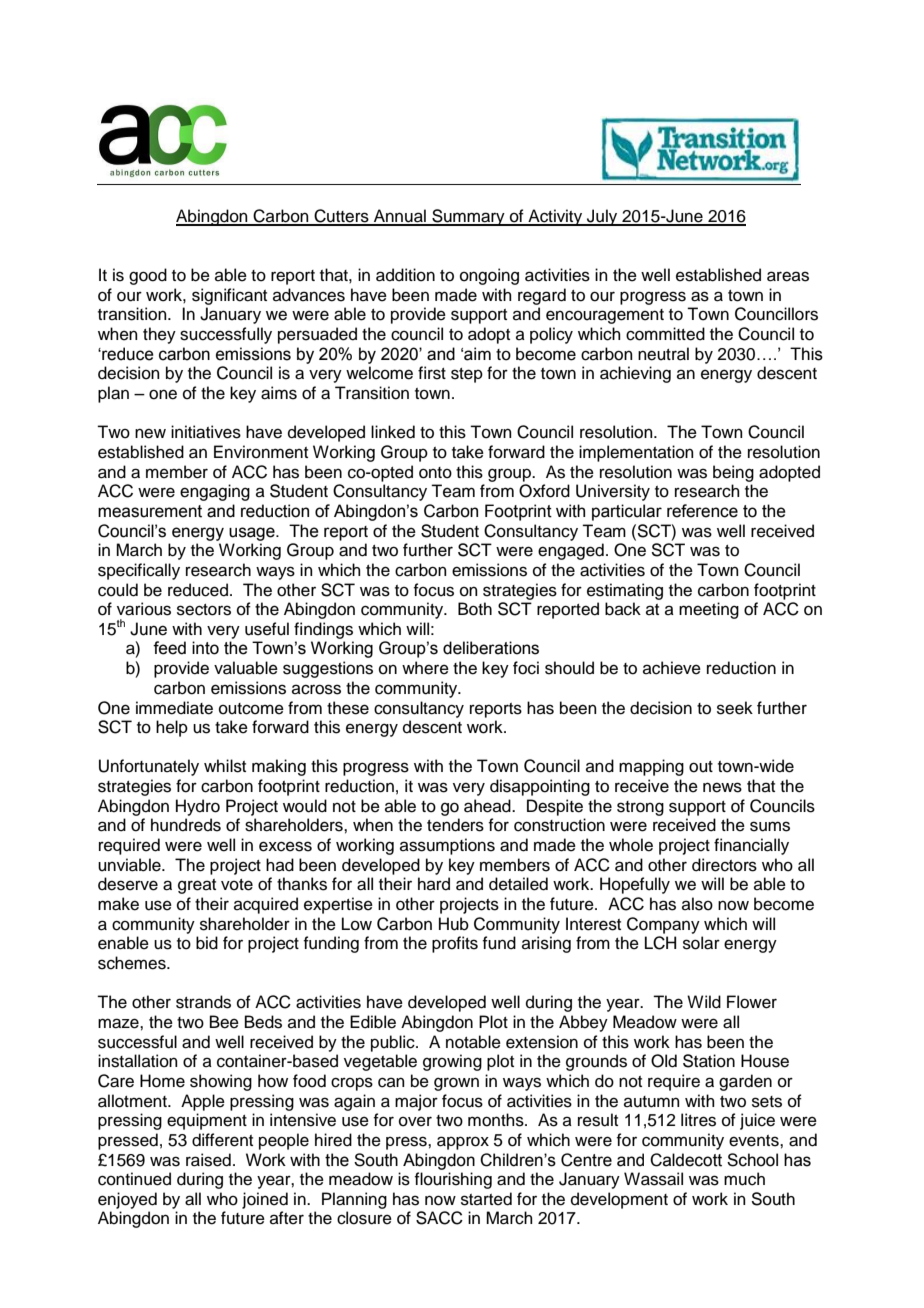 Image resolution: width=924 pixels, height=1308 pixels. Describe the element at coordinates (425, 668) in the image. I see `where` at that location.
